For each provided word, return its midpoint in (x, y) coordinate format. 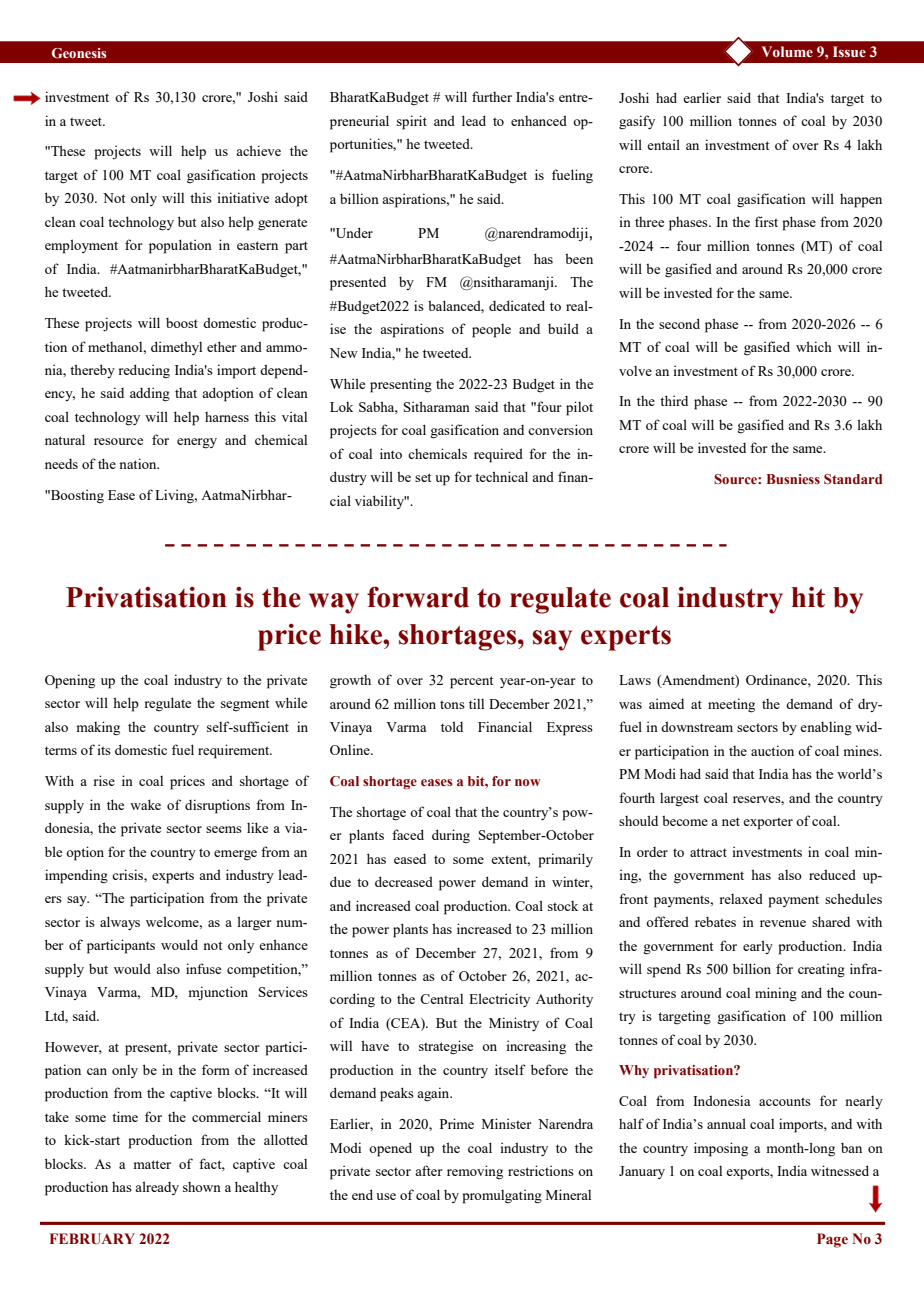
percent (471, 682)
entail (663, 144)
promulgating (502, 1196)
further (492, 96)
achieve (258, 150)
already (157, 1188)
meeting (731, 705)
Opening (70, 681)
